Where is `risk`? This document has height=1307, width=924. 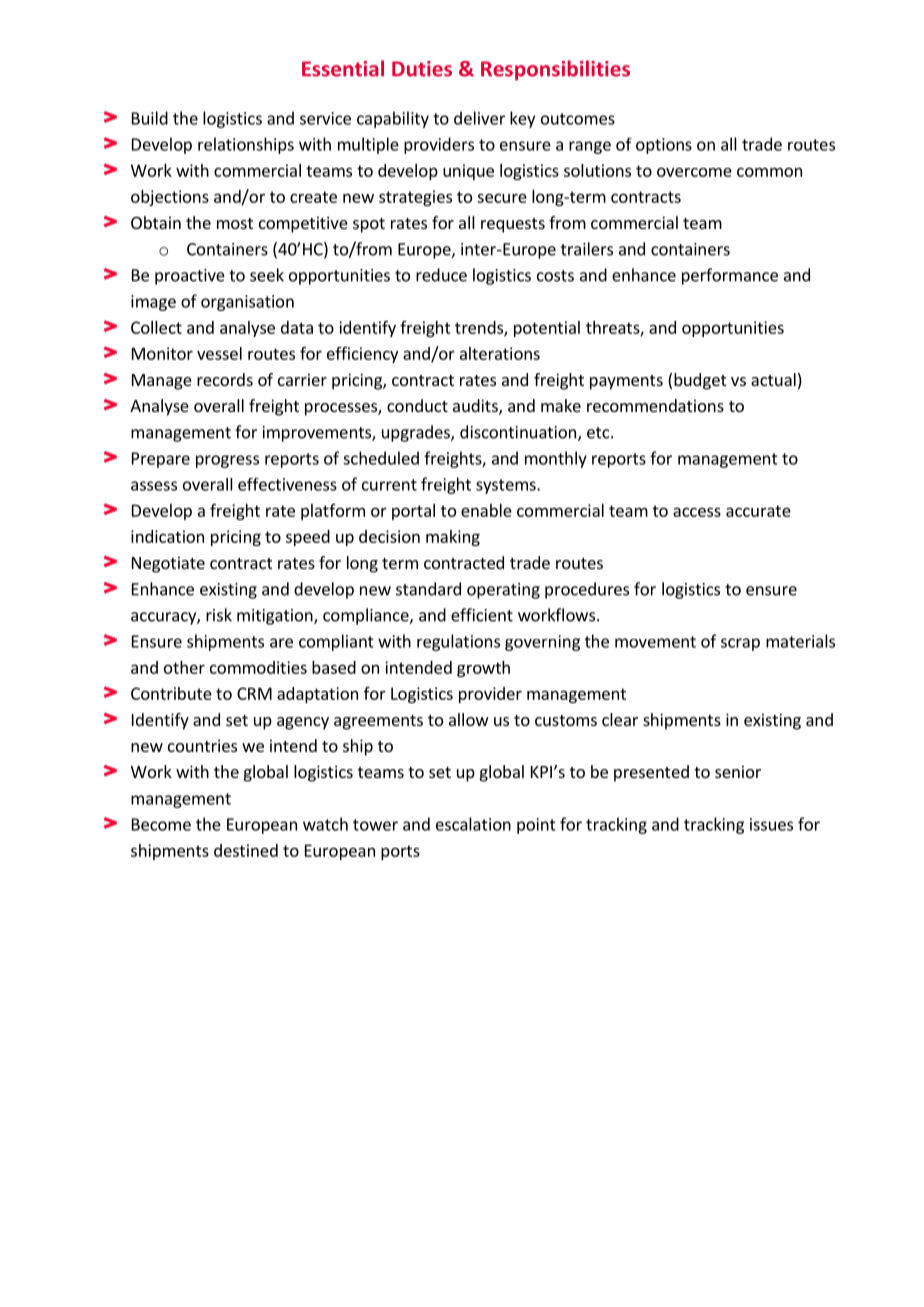
risk is located at coordinates (219, 615).
